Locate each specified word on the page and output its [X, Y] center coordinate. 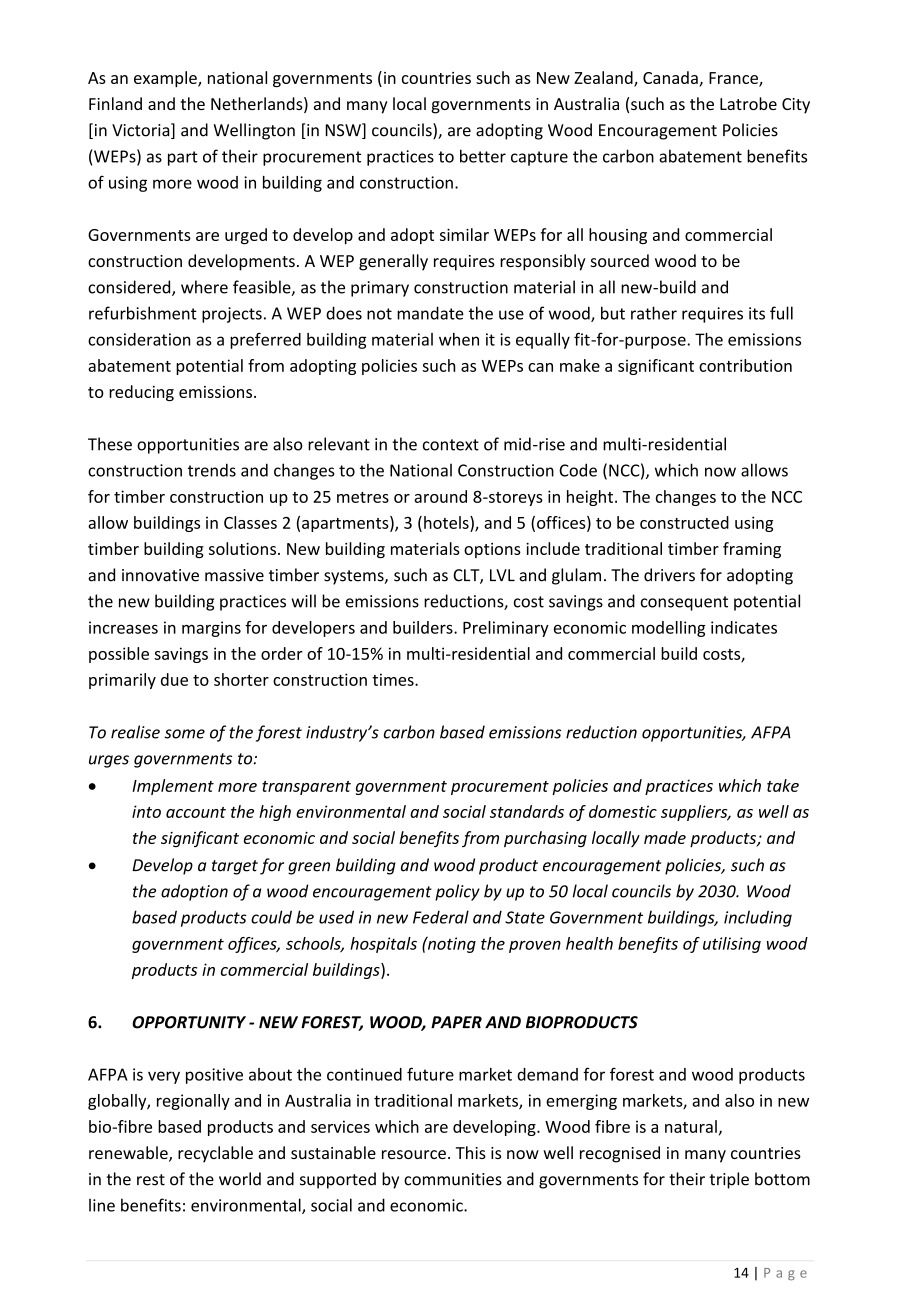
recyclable [215, 1154]
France [734, 79]
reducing [141, 393]
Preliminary [506, 629]
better [483, 156]
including [758, 918]
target [235, 867]
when [459, 339]
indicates [744, 627]
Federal [441, 917]
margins [211, 629]
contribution [745, 365]
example [166, 79]
